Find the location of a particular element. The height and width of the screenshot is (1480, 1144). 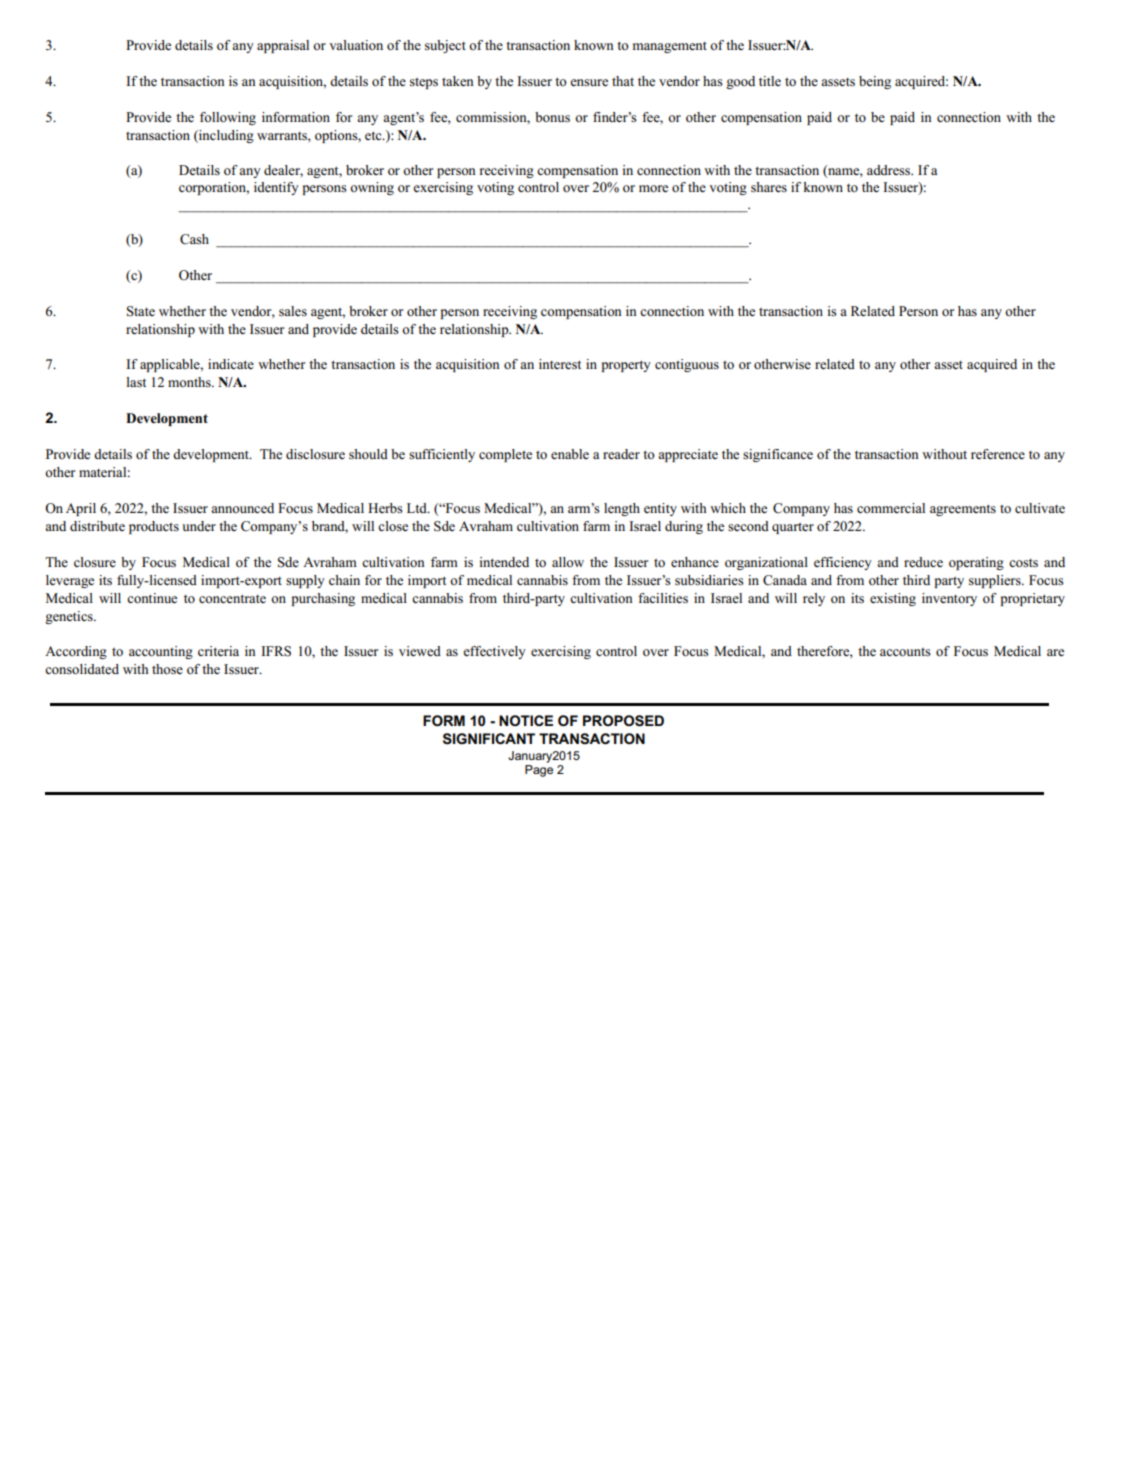

contiguous is located at coordinates (687, 365).
